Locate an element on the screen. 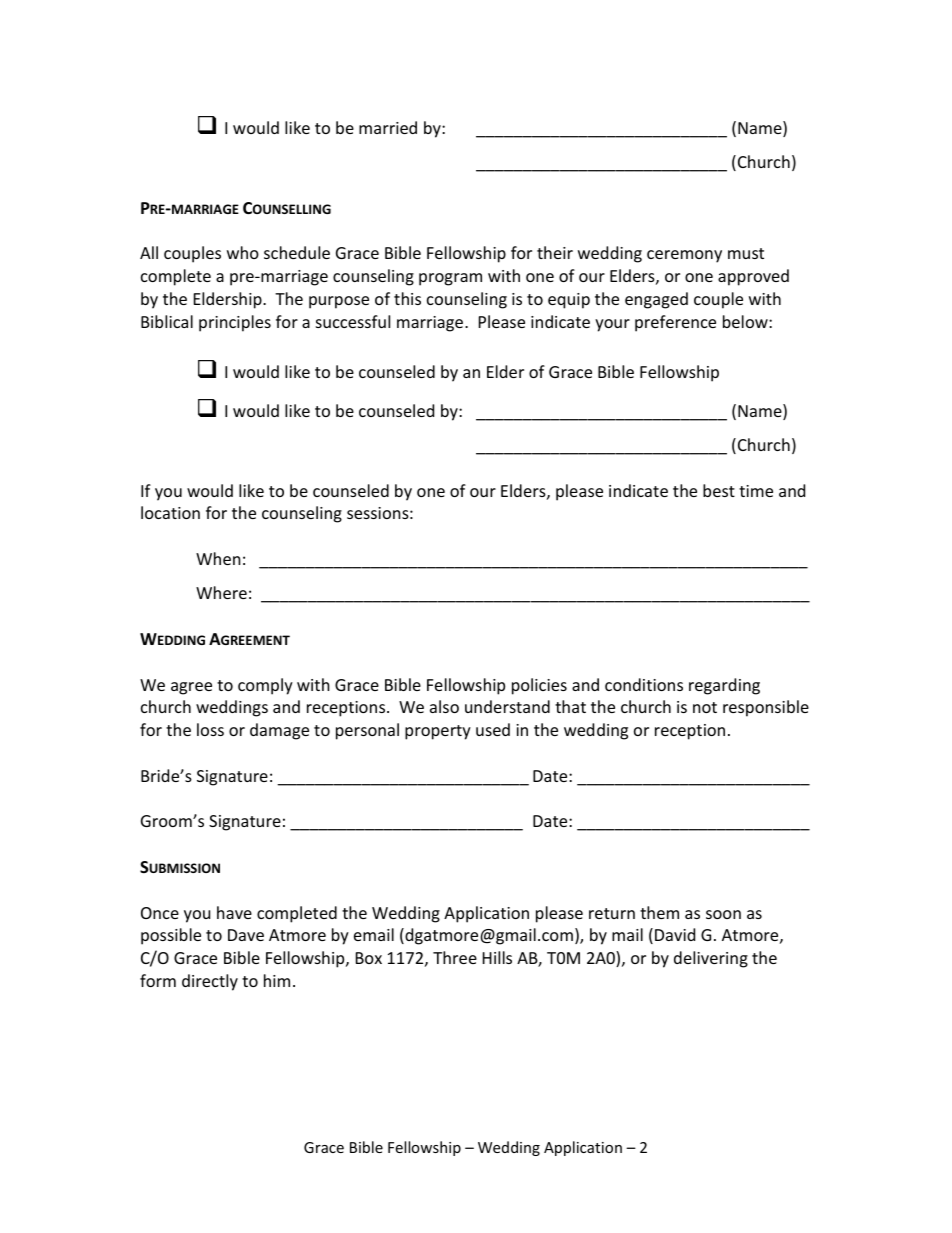  principles is located at coordinates (235, 323).
